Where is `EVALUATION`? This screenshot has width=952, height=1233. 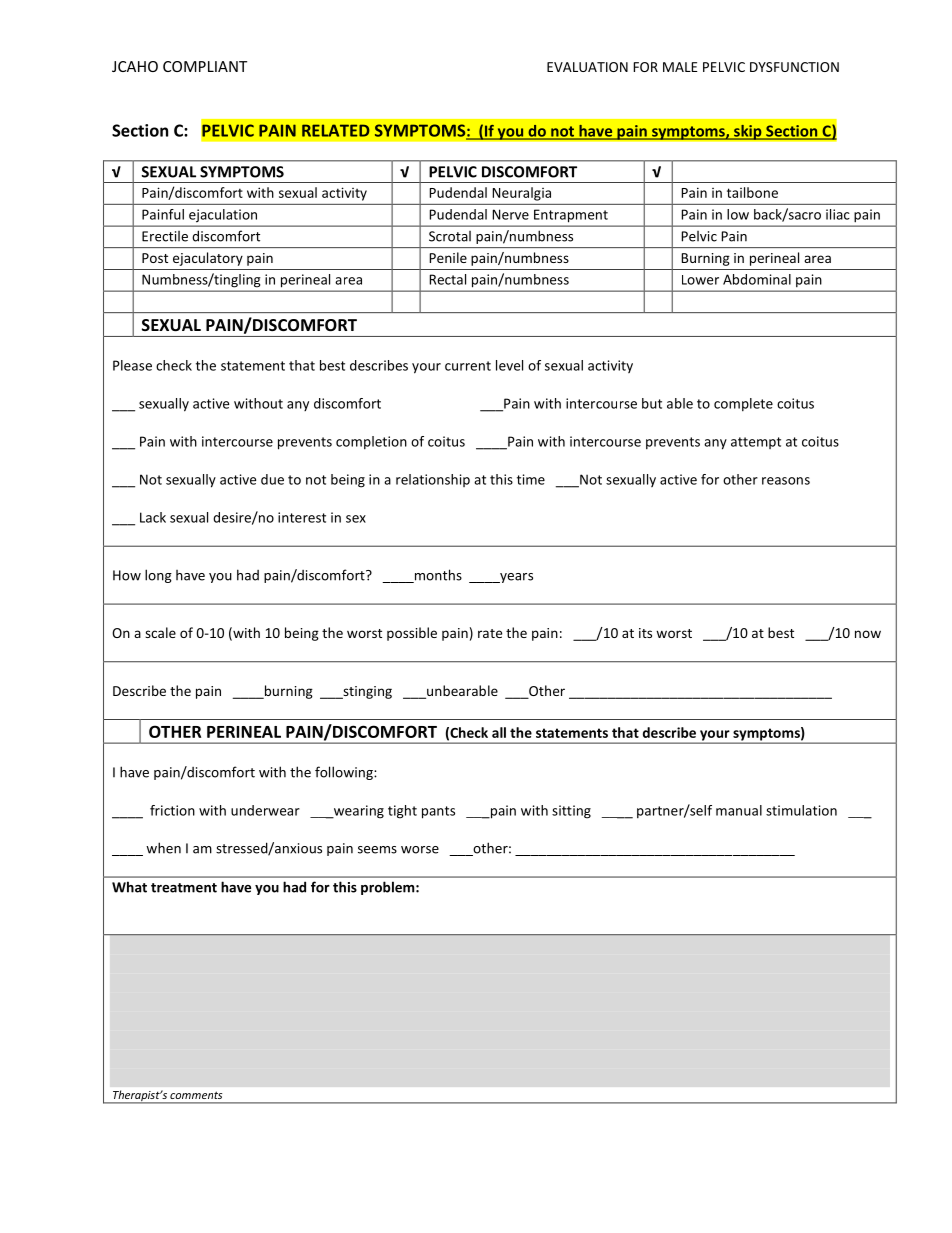
EVALUATION is located at coordinates (587, 67).
